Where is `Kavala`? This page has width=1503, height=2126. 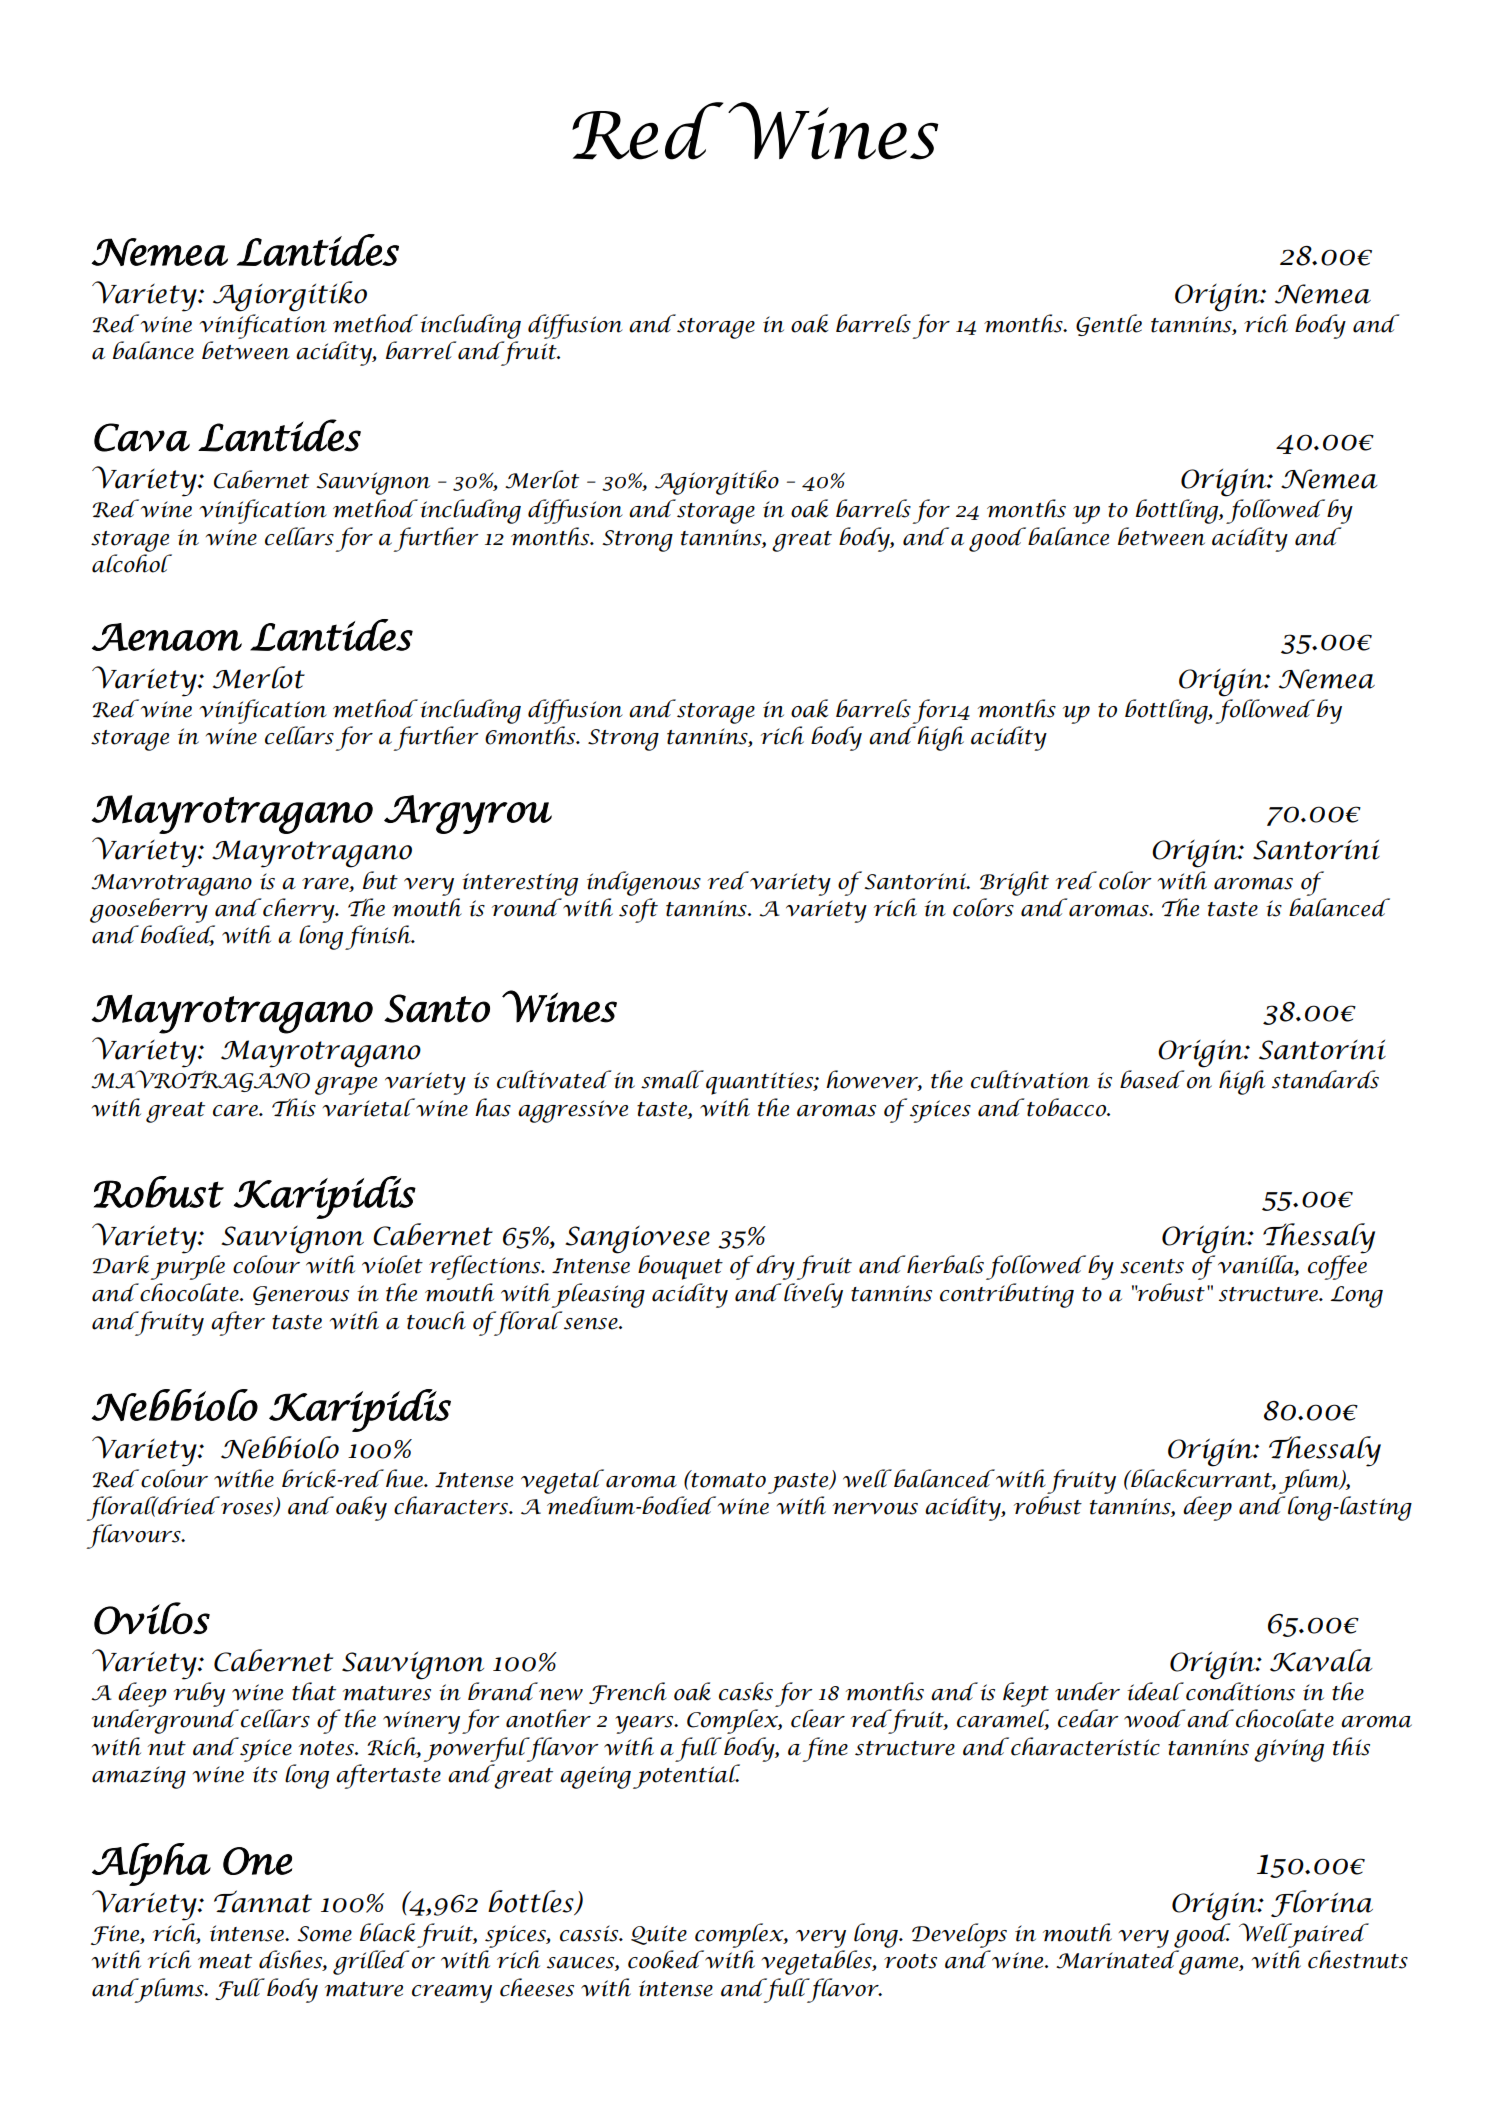
Kavala is located at coordinates (1321, 1660).
